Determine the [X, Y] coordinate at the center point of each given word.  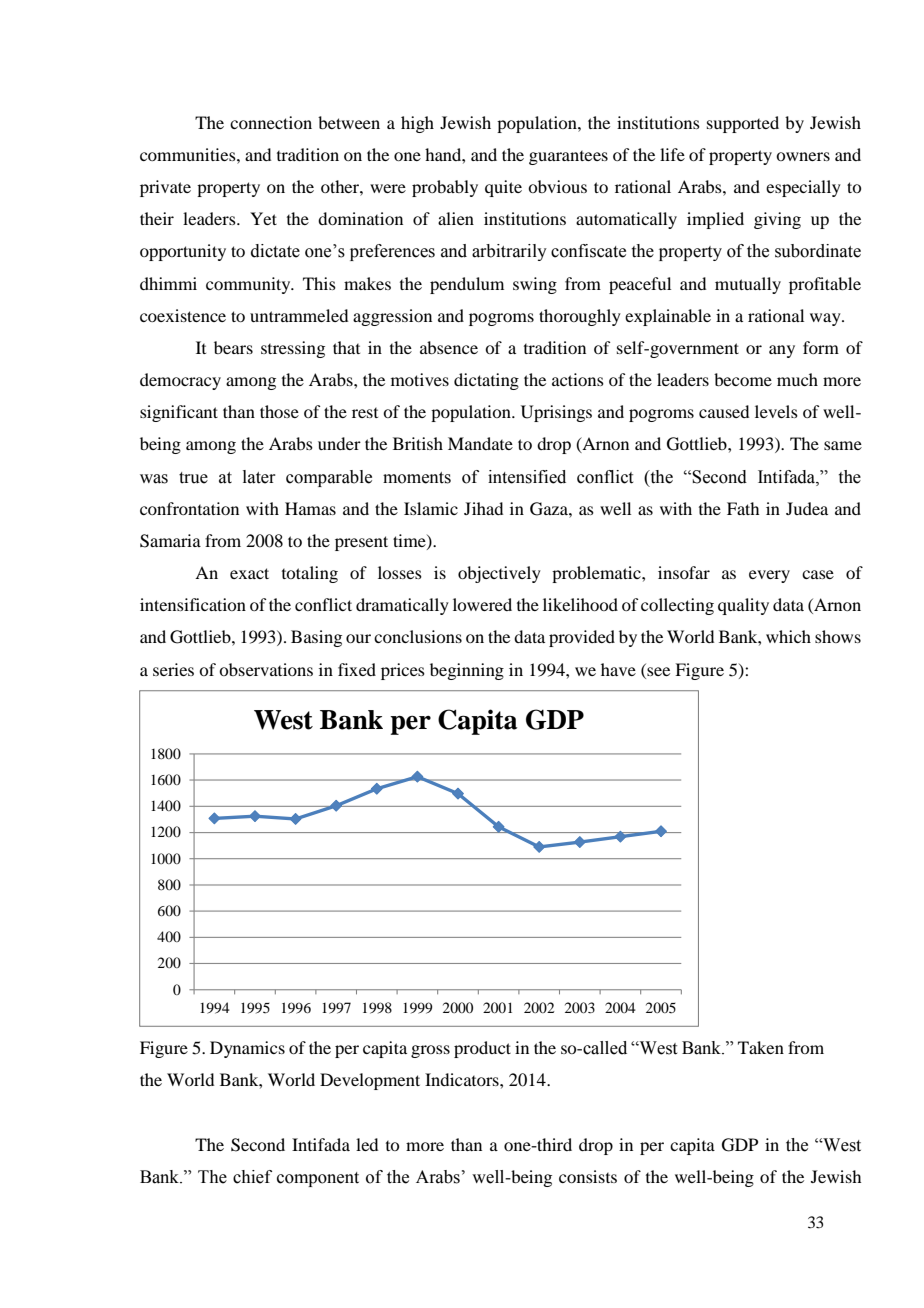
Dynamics [247, 1049]
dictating [486, 381]
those [279, 411]
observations [266, 669]
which [788, 636]
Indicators [463, 1079]
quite [503, 188]
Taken [761, 1047]
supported [743, 124]
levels [776, 411]
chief [252, 1177]
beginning [467, 671]
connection [271, 122]
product [482, 1049]
